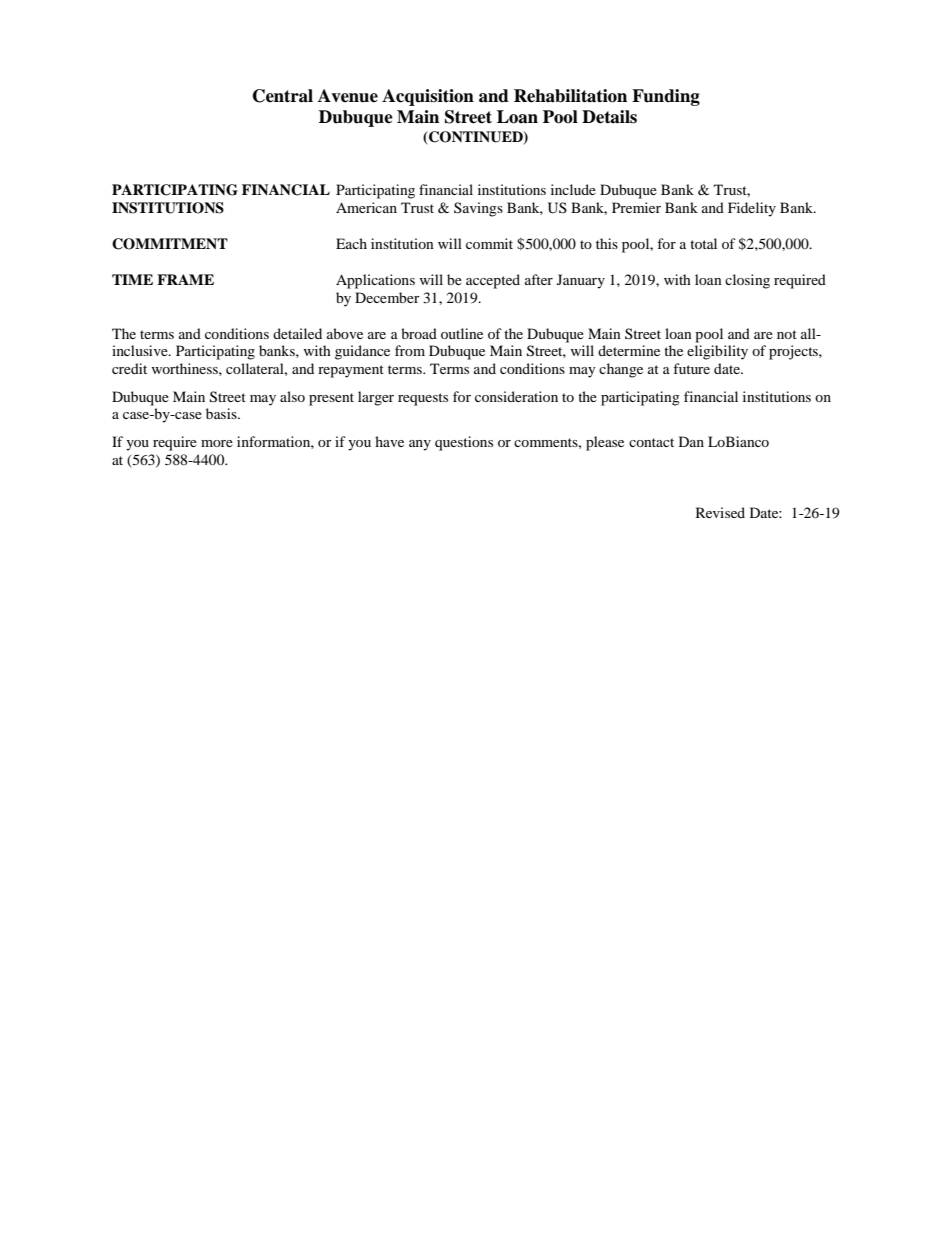 The image size is (952, 1233). Describe the element at coordinates (283, 96) in the page. I see `Central` at that location.
